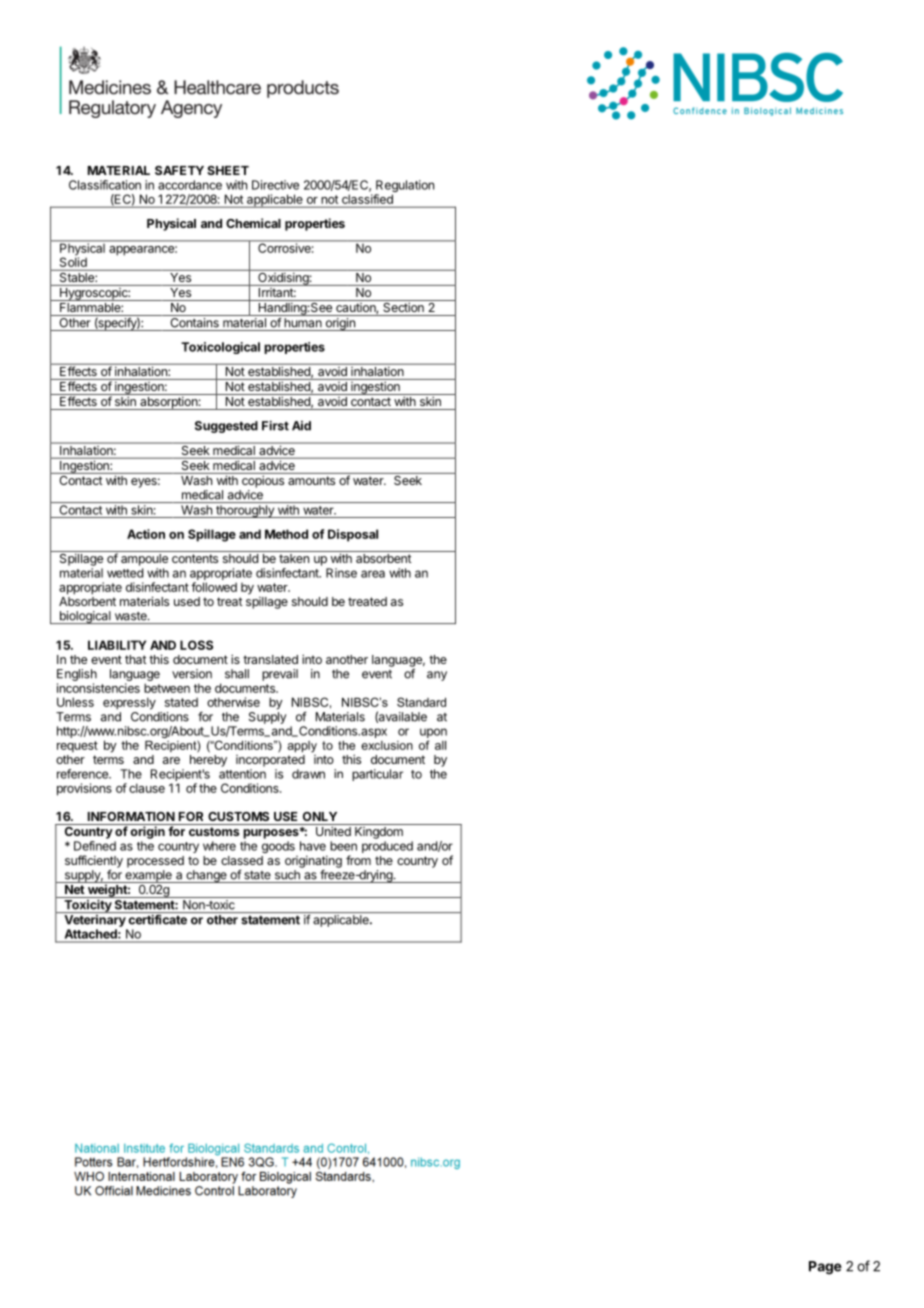  What do you see at coordinates (433, 734) in the document?
I see `upon` at bounding box center [433, 734].
